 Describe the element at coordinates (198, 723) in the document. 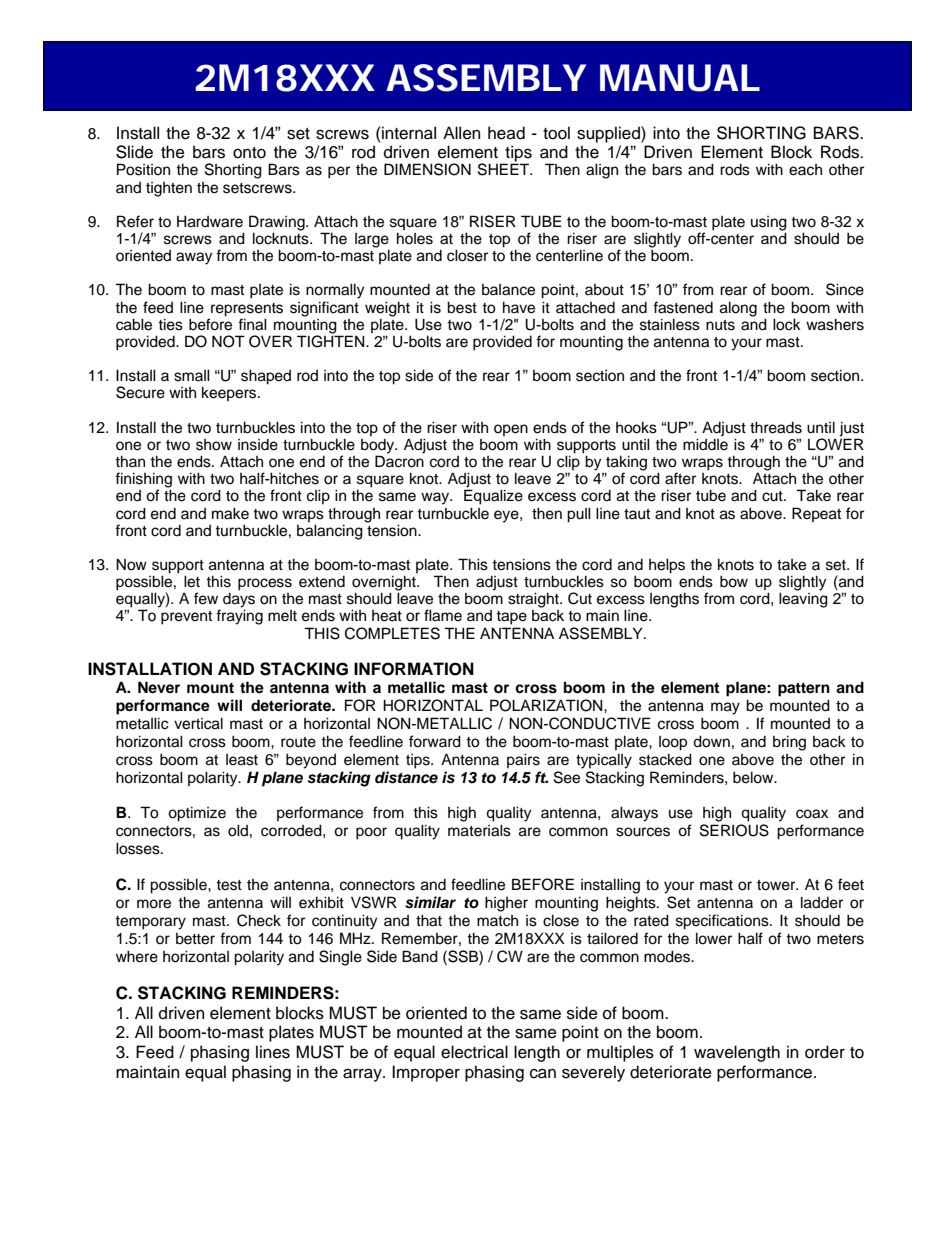

I see `vertical` at that location.
